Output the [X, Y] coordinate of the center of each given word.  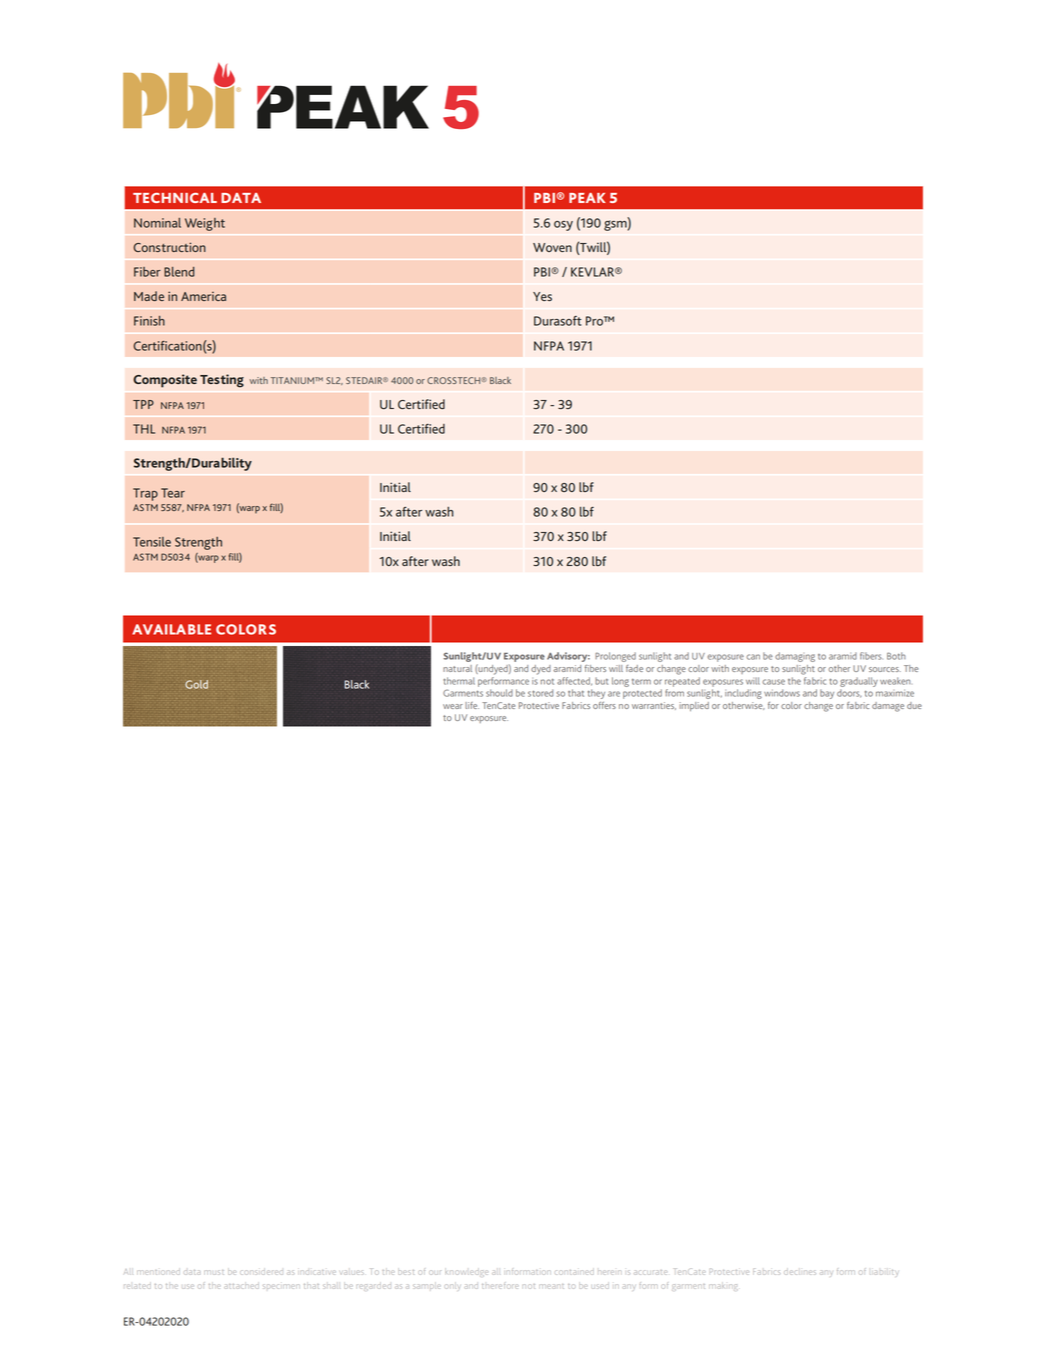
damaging [795, 657]
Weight [205, 224]
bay [827, 694]
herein [609, 1271]
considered [261, 1272]
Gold [196, 684]
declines [799, 1272]
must [214, 1272]
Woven [552, 247]
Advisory [568, 657]
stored [540, 693]
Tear [173, 493]
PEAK [587, 198]
